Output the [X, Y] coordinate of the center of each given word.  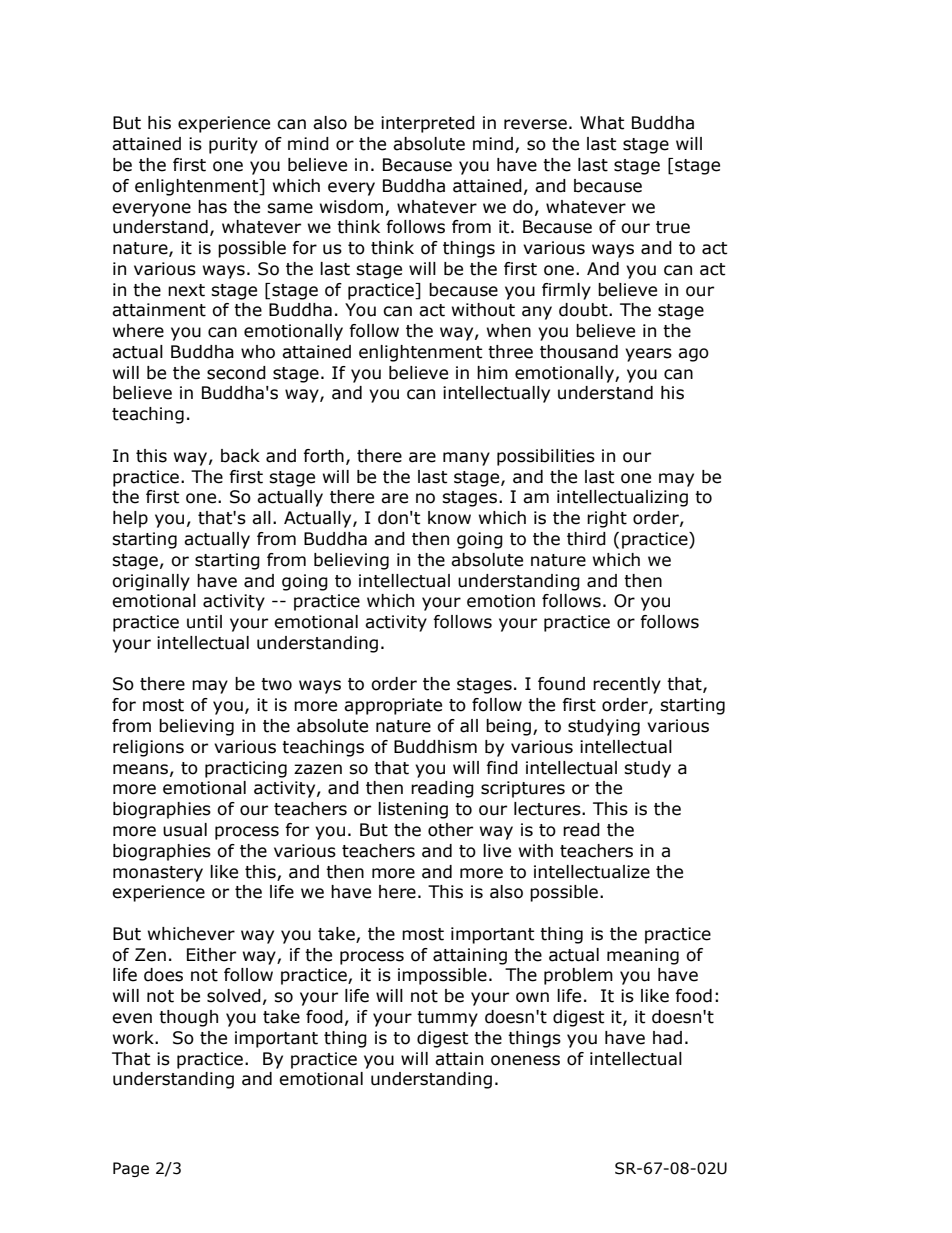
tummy [447, 1019]
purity [233, 145]
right [607, 519]
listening [413, 810]
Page [131, 1169]
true [673, 227]
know [449, 518]
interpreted [428, 124]
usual [185, 830]
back [240, 456]
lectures [548, 809]
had [667, 1038]
